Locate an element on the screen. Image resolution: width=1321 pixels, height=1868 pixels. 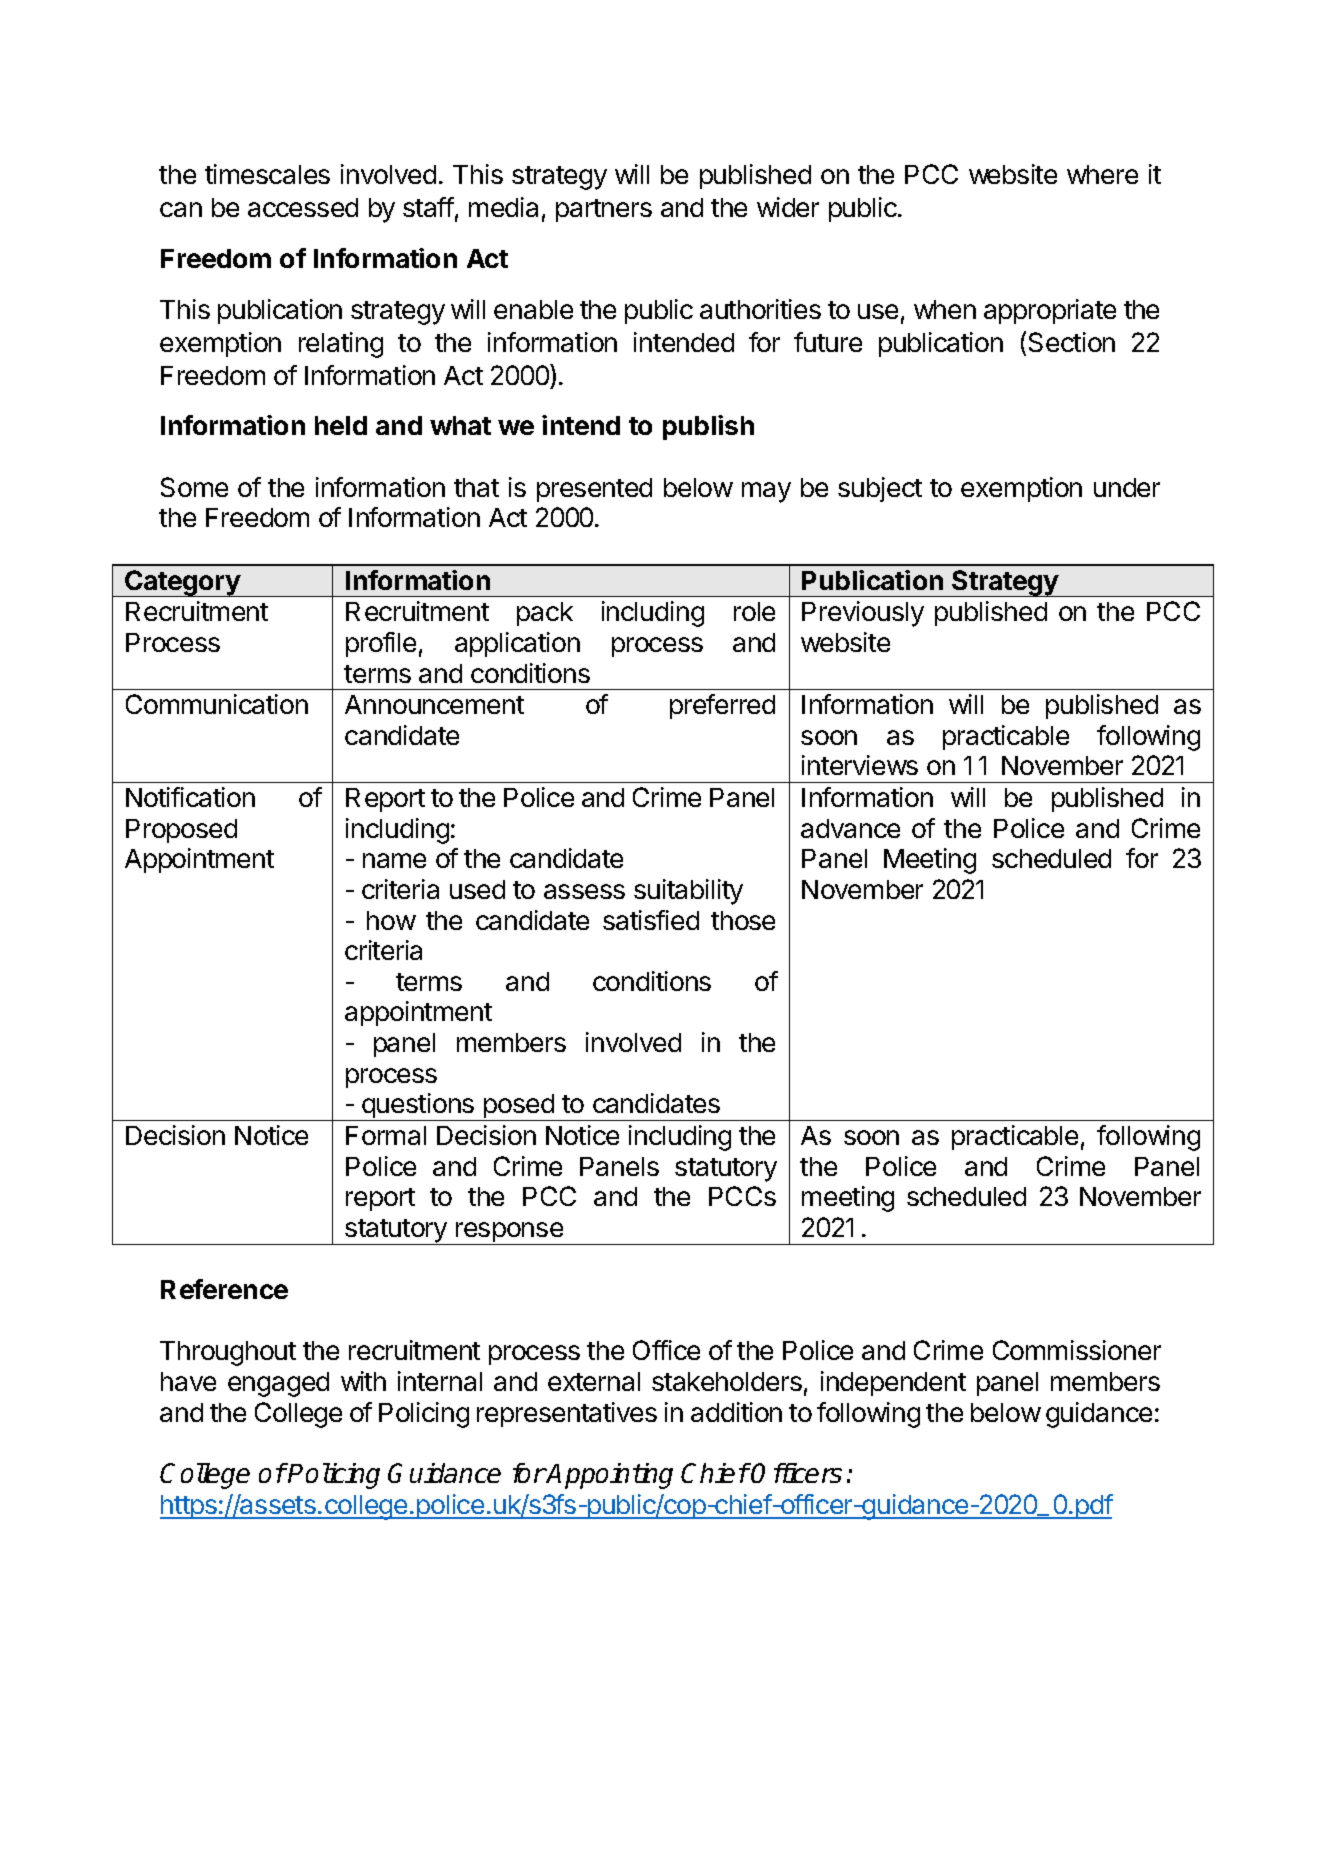
Appointing is located at coordinates (609, 1476).
